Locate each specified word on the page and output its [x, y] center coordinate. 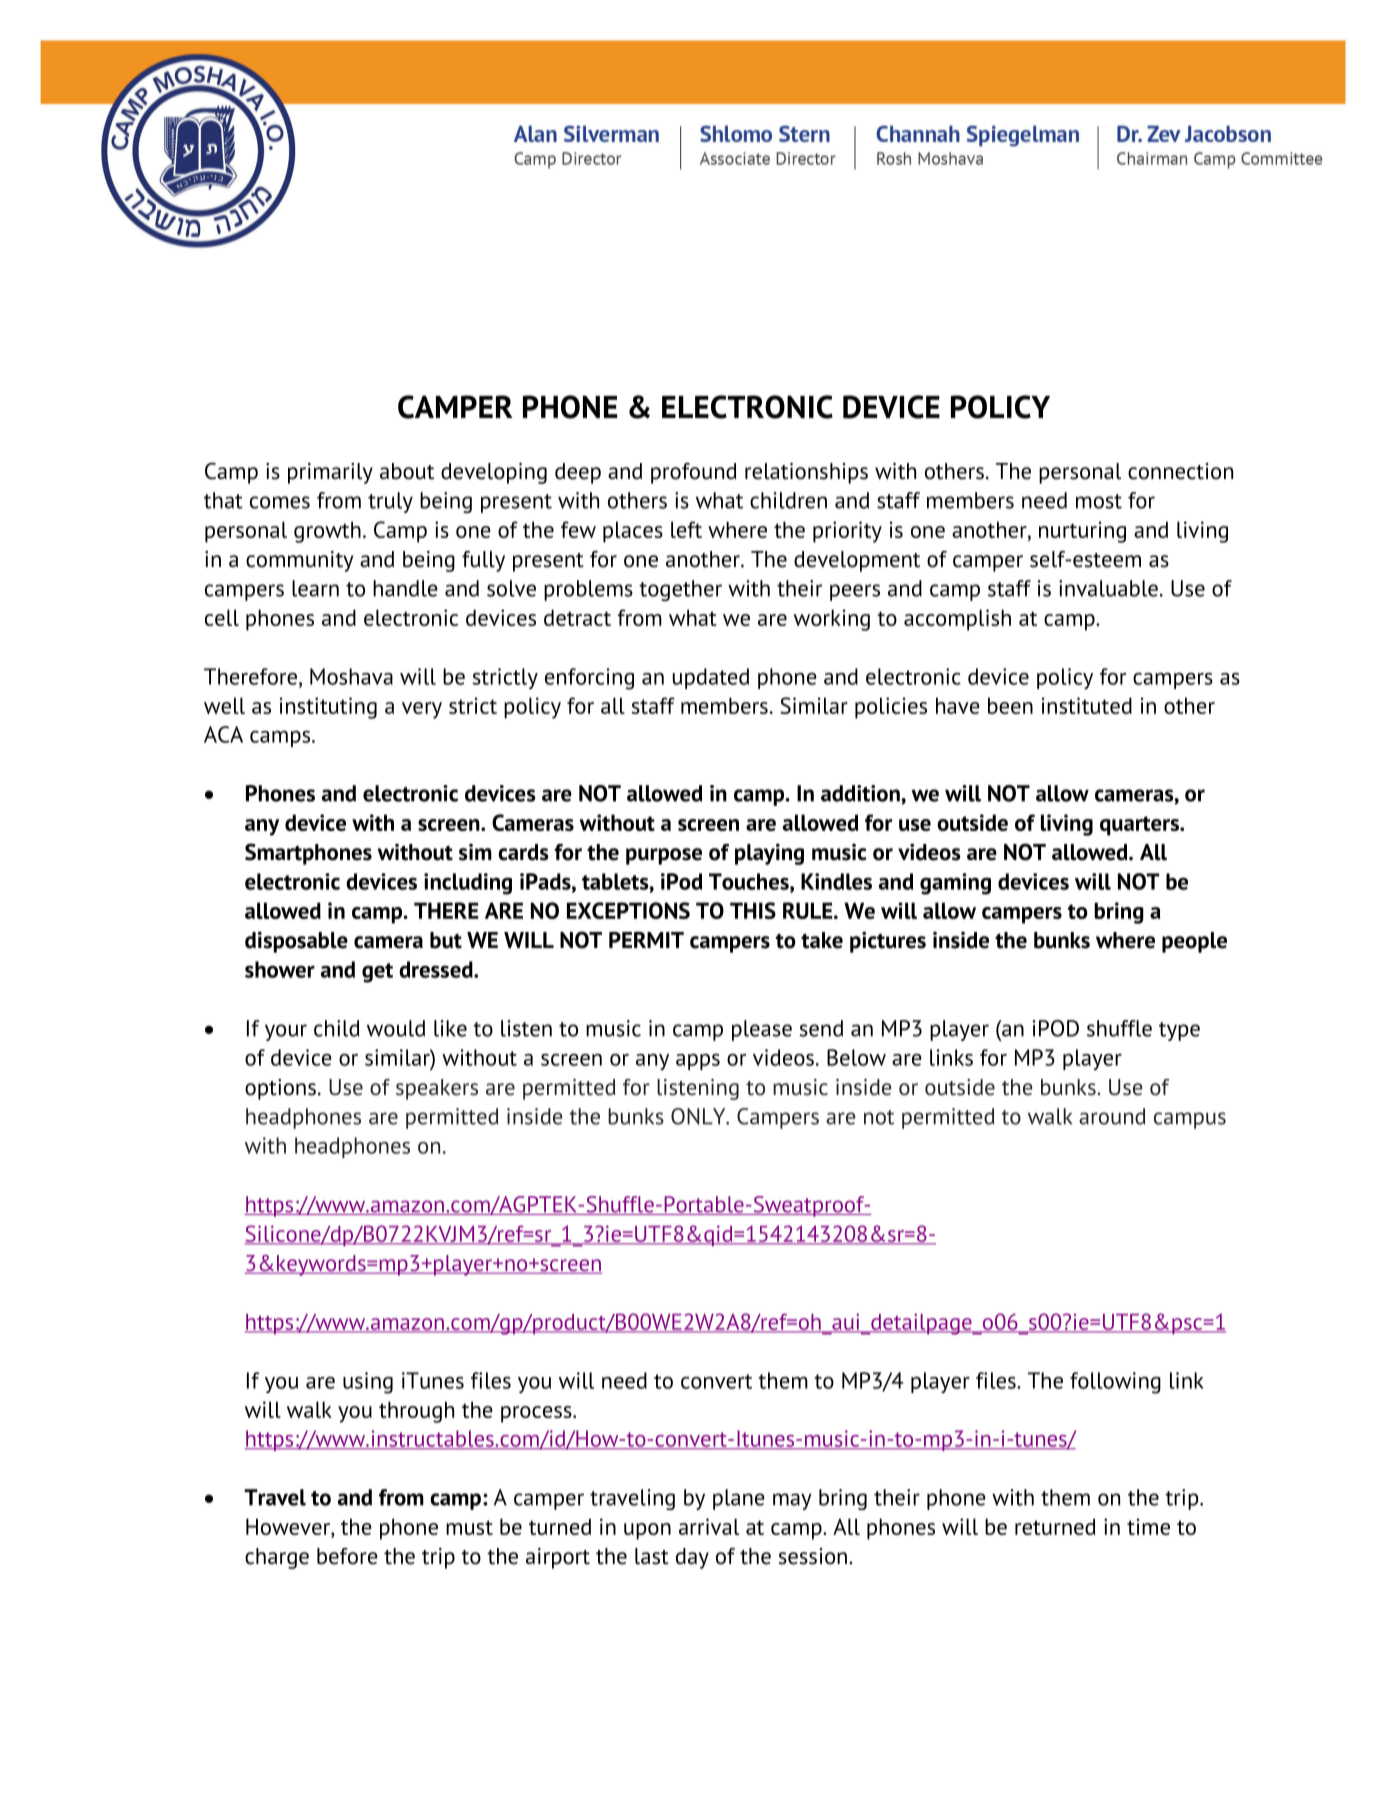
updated [711, 678]
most [1099, 501]
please [762, 1030]
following [1115, 1383]
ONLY [699, 1116]
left [686, 529]
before [347, 1556]
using [368, 1383]
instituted [1087, 705]
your [286, 1032]
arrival [709, 1526]
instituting [328, 708]
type [1179, 1031]
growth [327, 532]
